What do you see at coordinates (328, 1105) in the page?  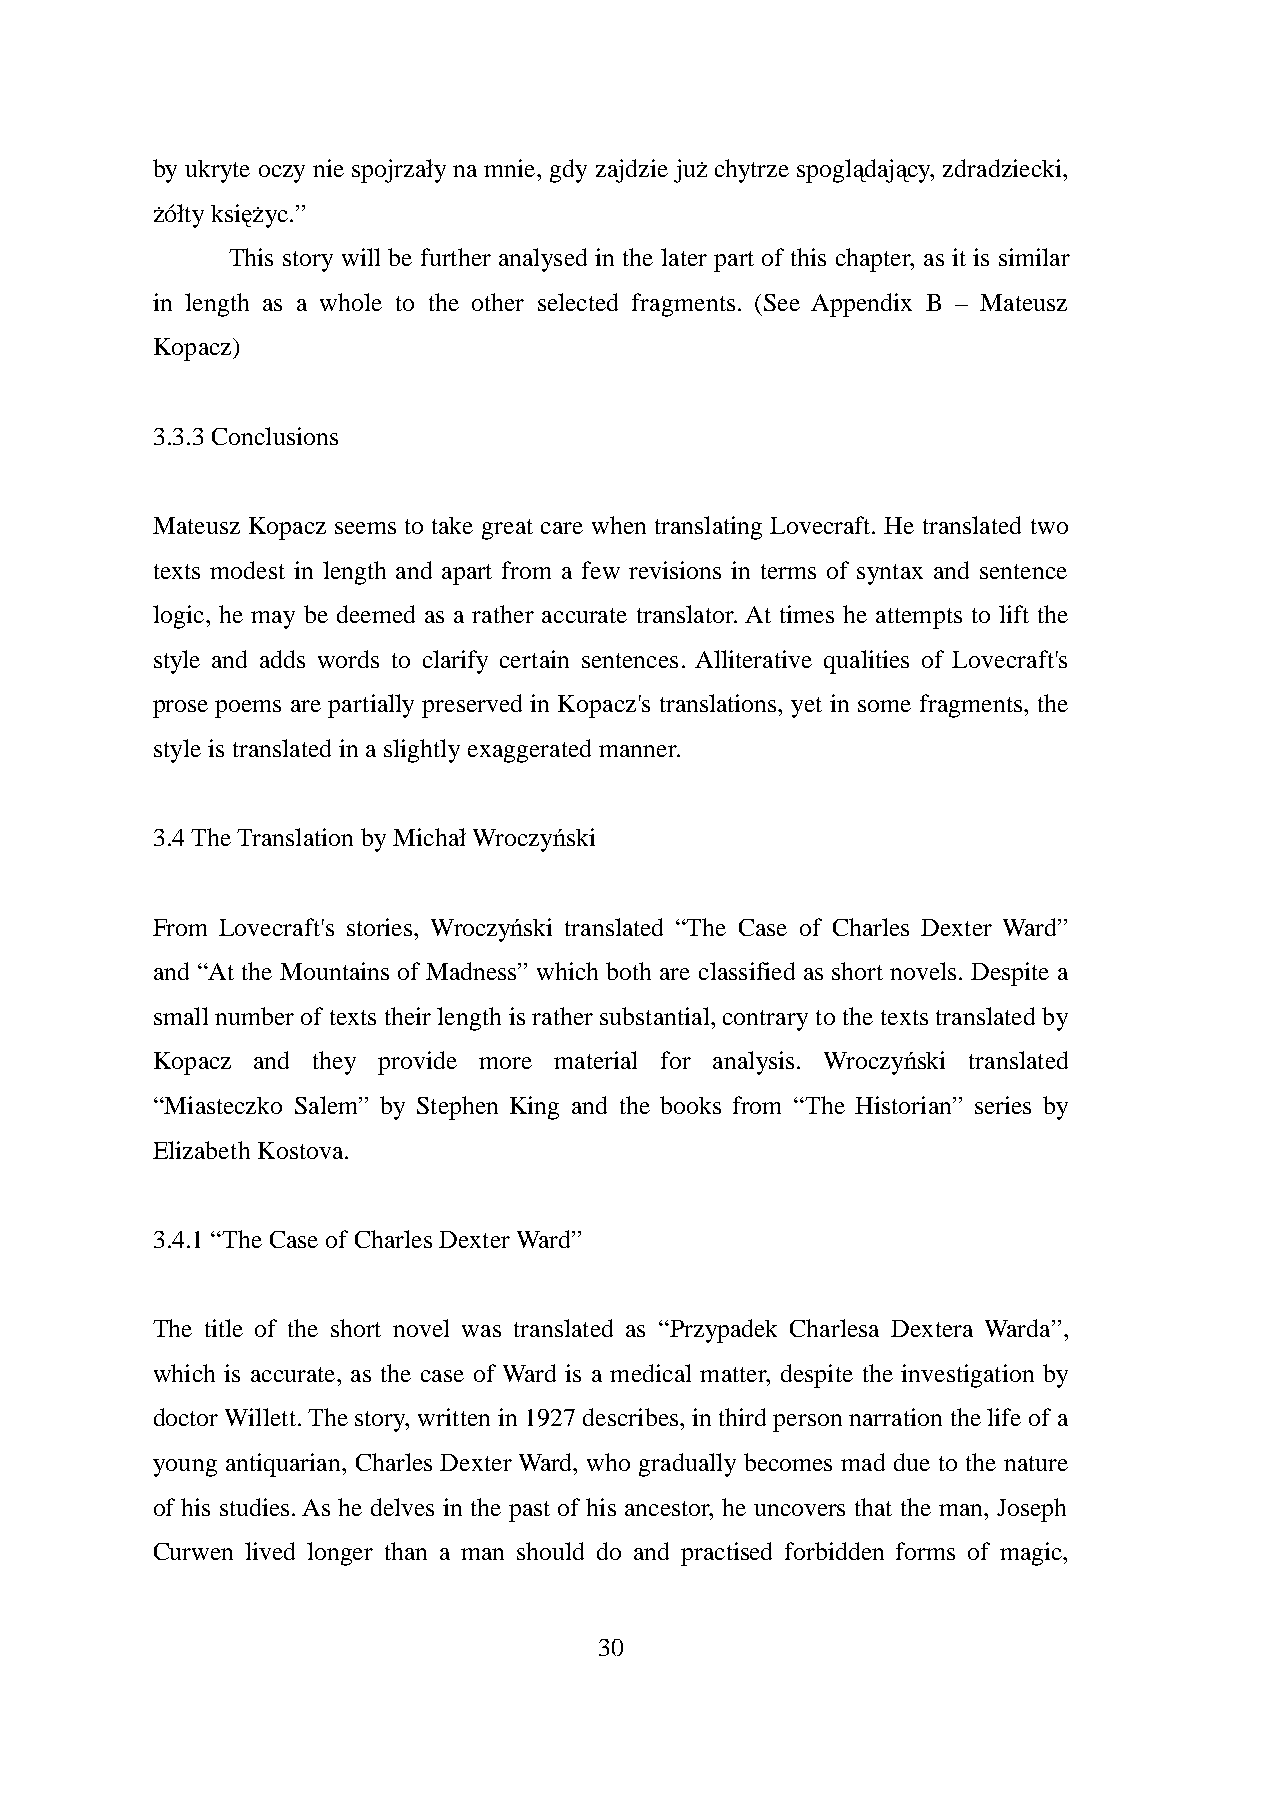 I see `Salem` at bounding box center [328, 1105].
